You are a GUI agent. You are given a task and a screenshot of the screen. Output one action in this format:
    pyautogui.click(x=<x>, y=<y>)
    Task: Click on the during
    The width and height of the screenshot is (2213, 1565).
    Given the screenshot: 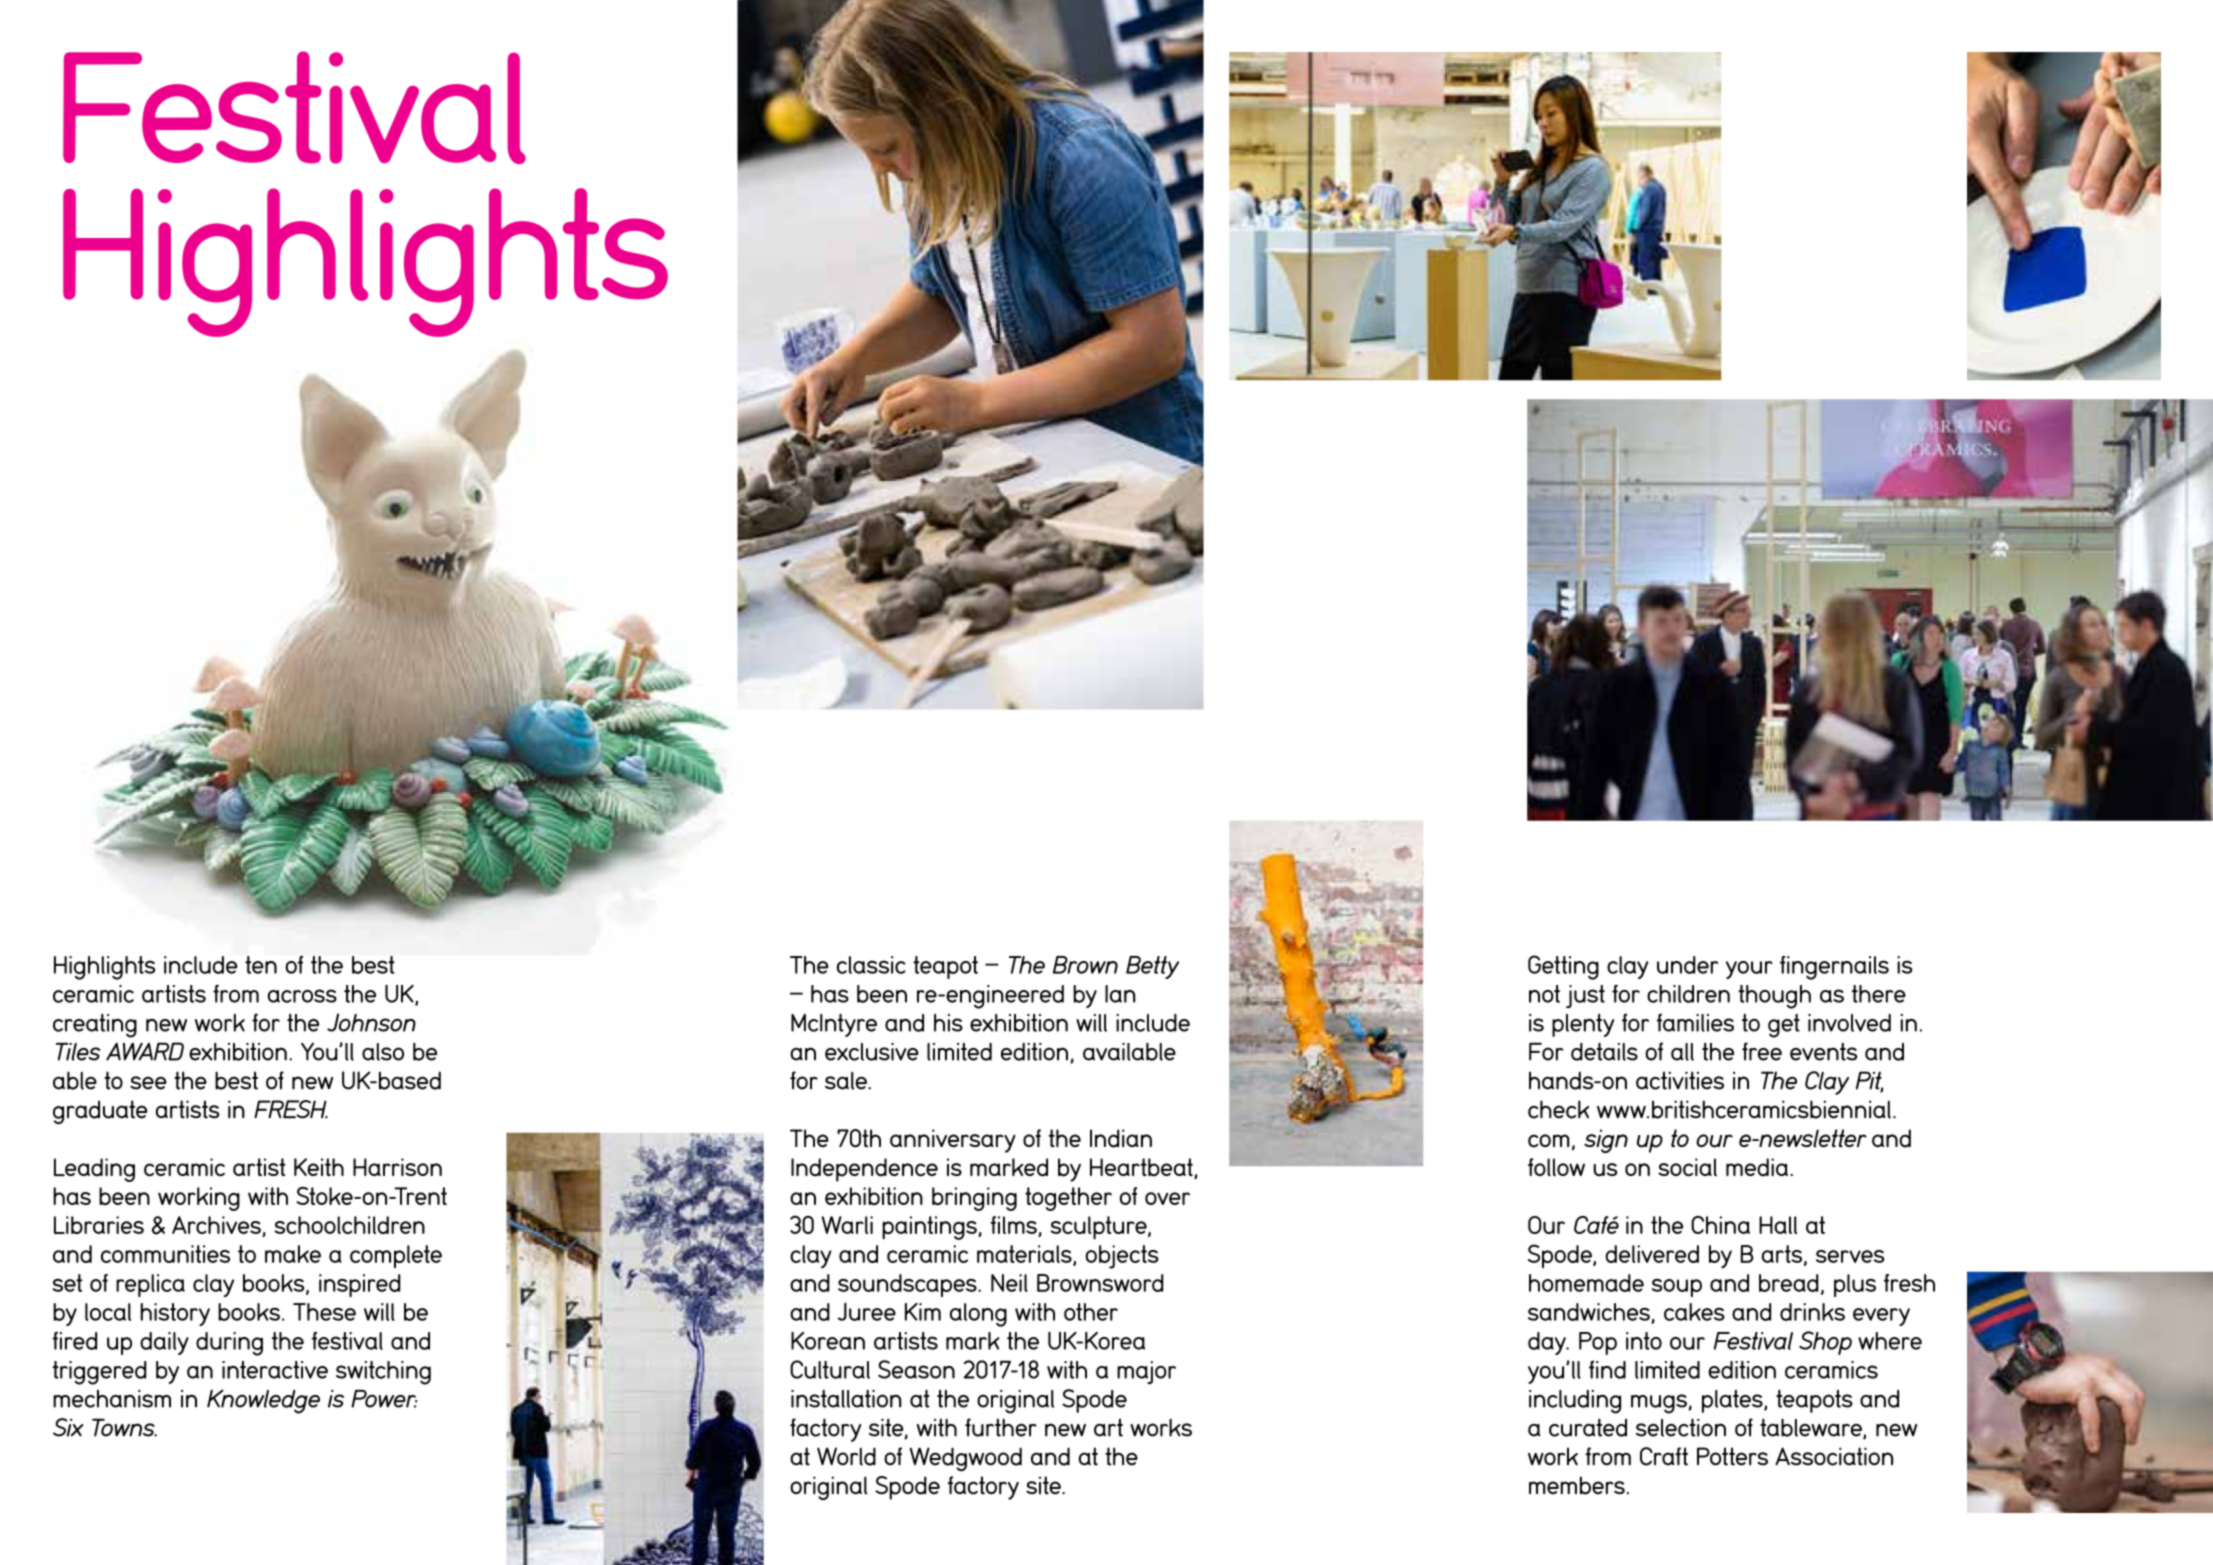 What is the action you would take?
    pyautogui.click(x=229, y=1344)
